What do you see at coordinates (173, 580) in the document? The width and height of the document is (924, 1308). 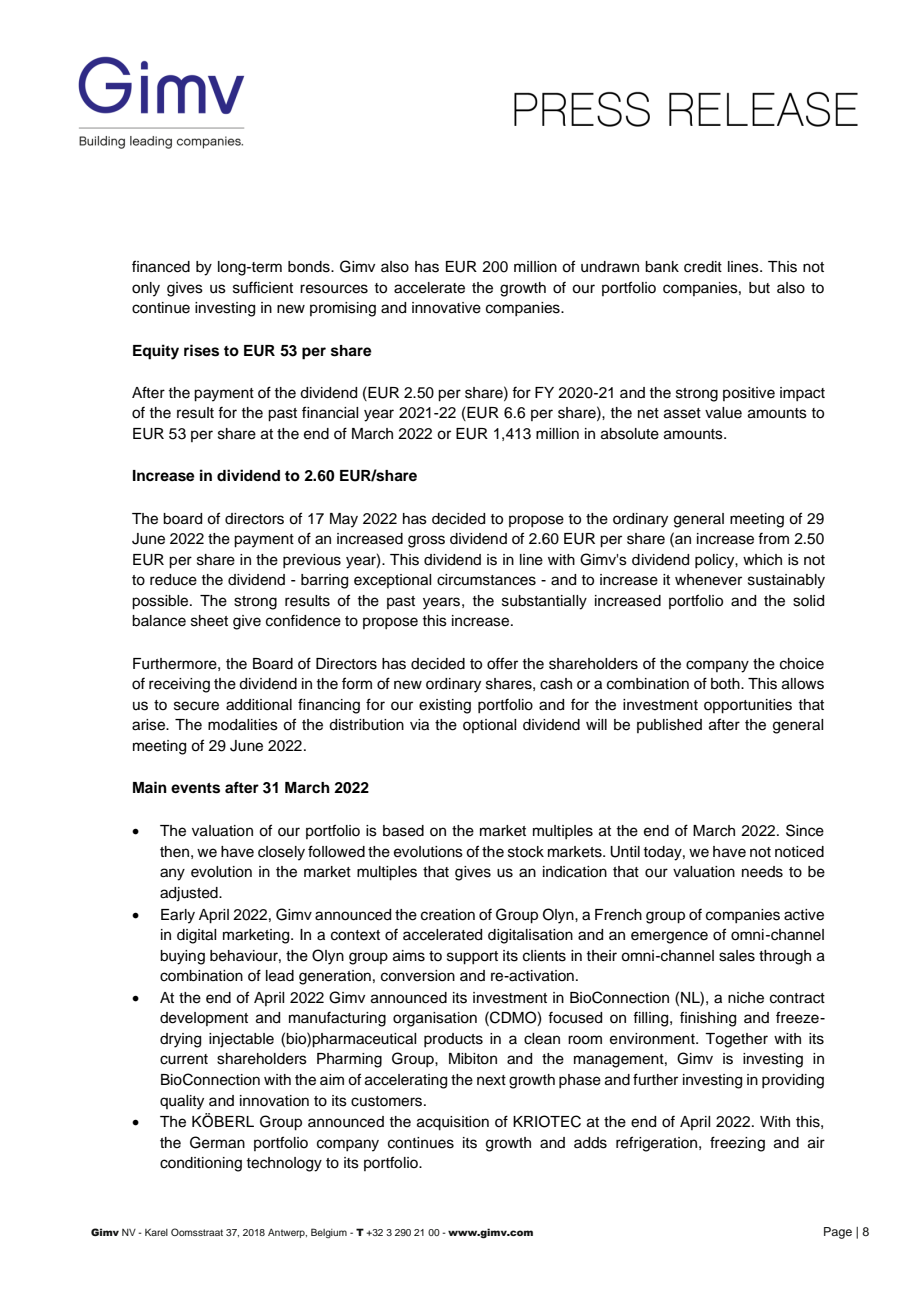 I see `reduce` at bounding box center [173, 580].
